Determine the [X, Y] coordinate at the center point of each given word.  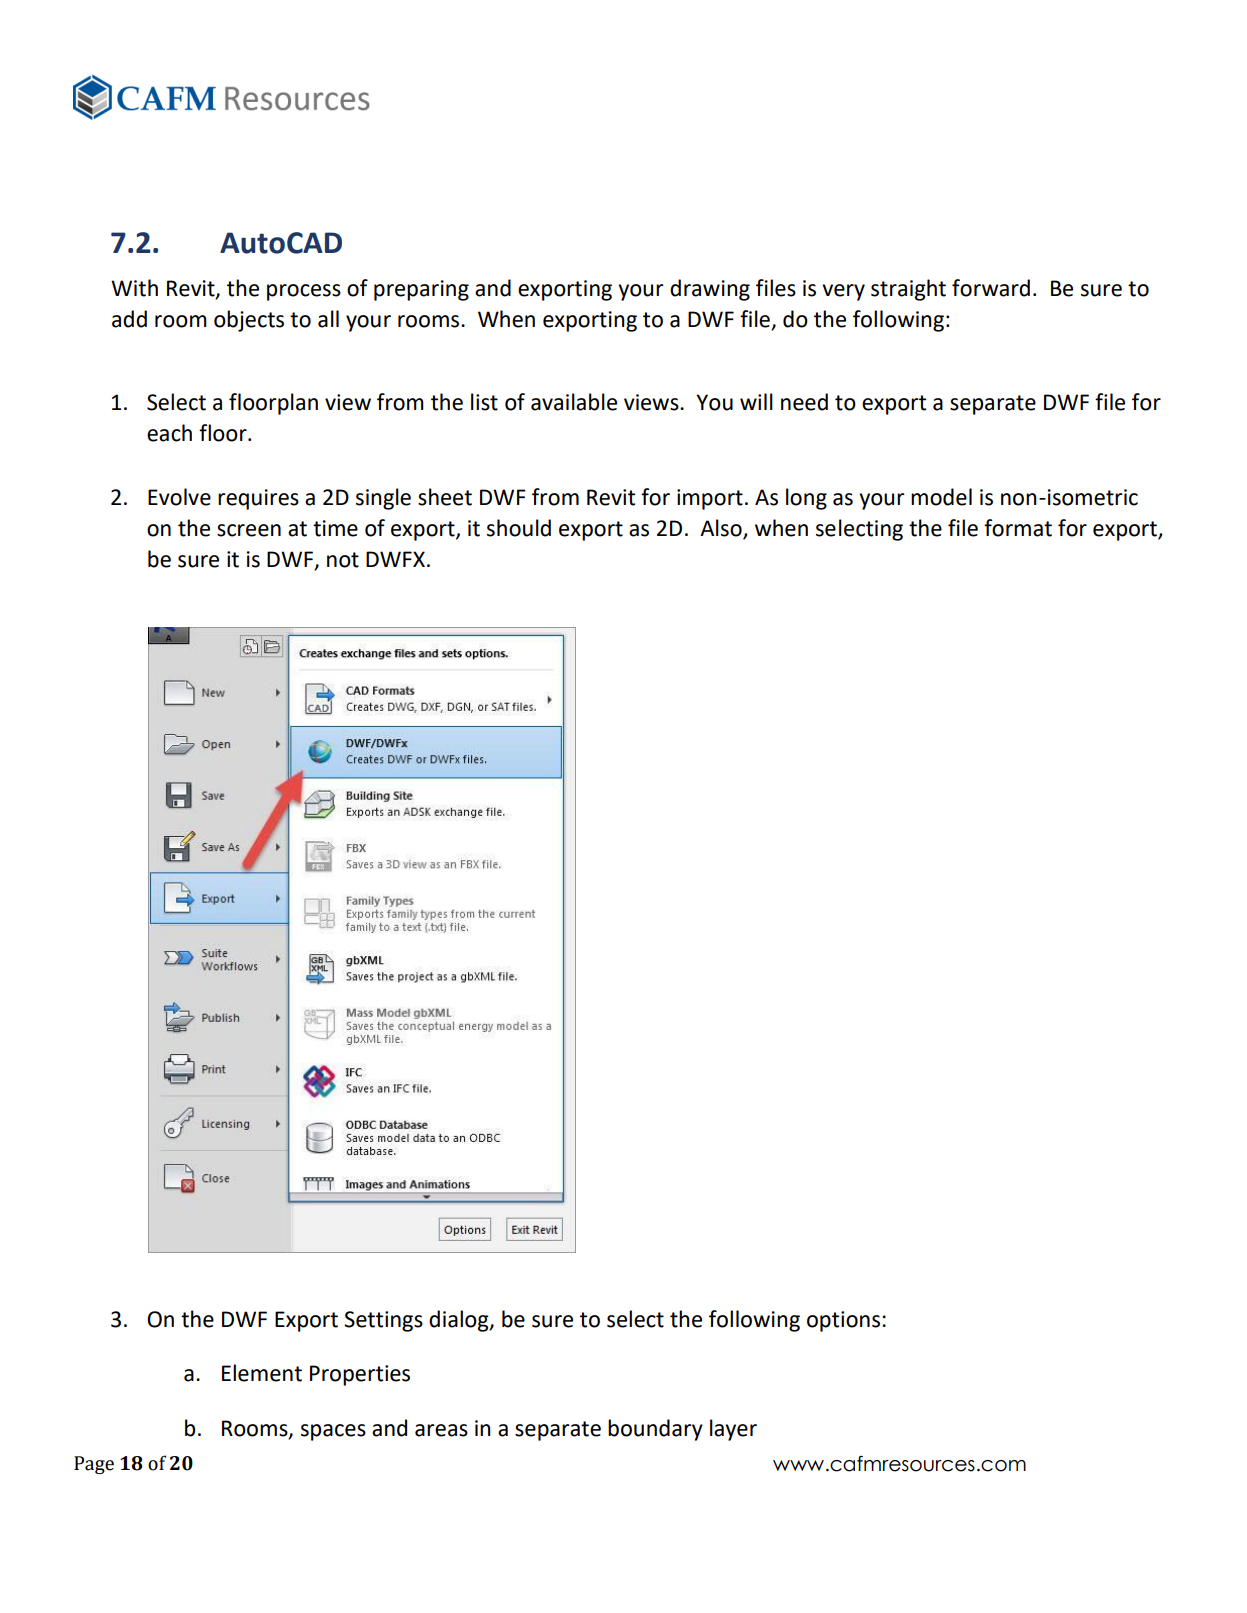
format [1018, 528]
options [843, 1321]
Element [262, 1373]
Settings [383, 1321]
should [519, 528]
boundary [655, 1430]
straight [908, 290]
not [343, 560]
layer [733, 1430]
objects [249, 321]
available [574, 402]
